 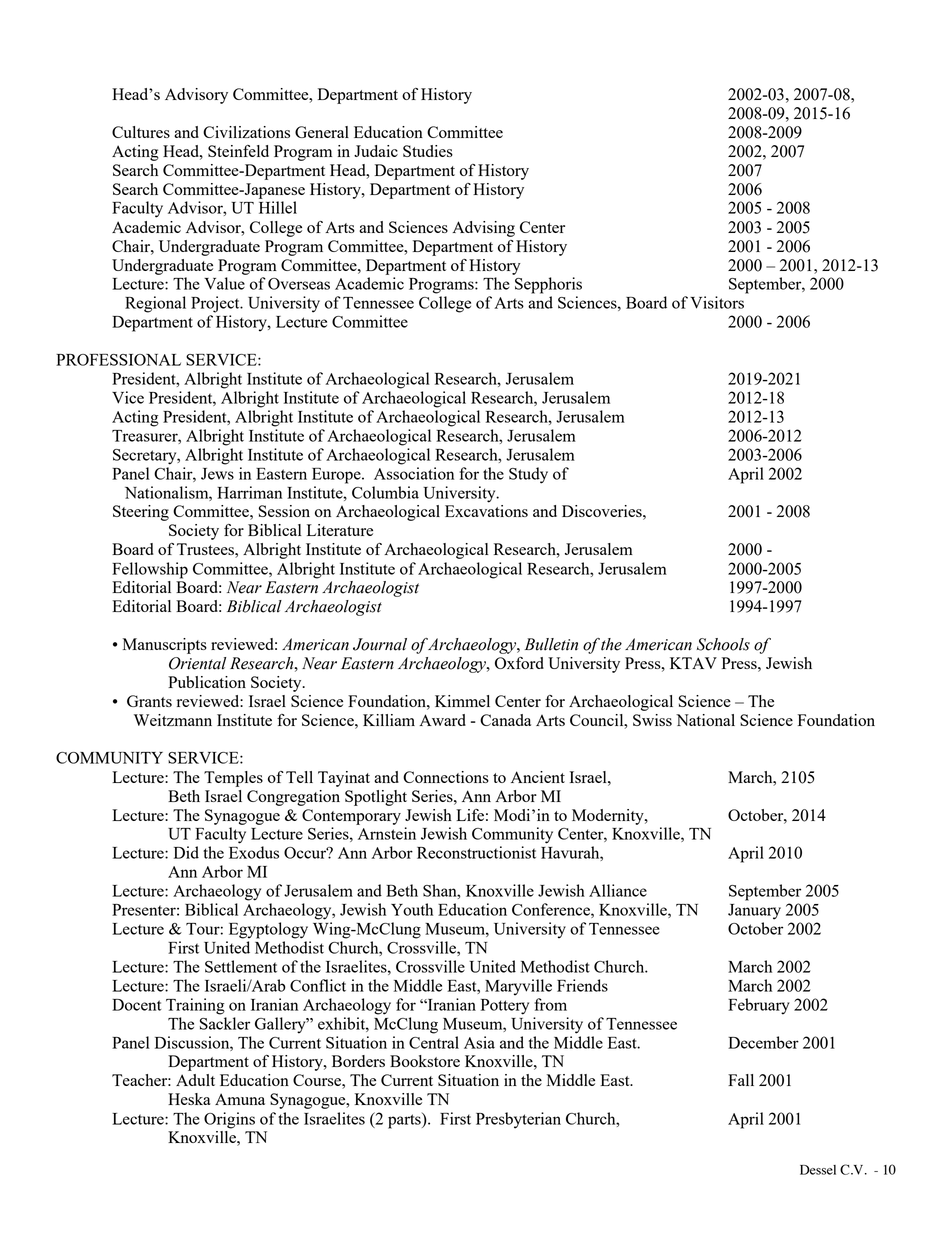 What do you see at coordinates (717, 302) in the screenshot?
I see `Visitors` at bounding box center [717, 302].
